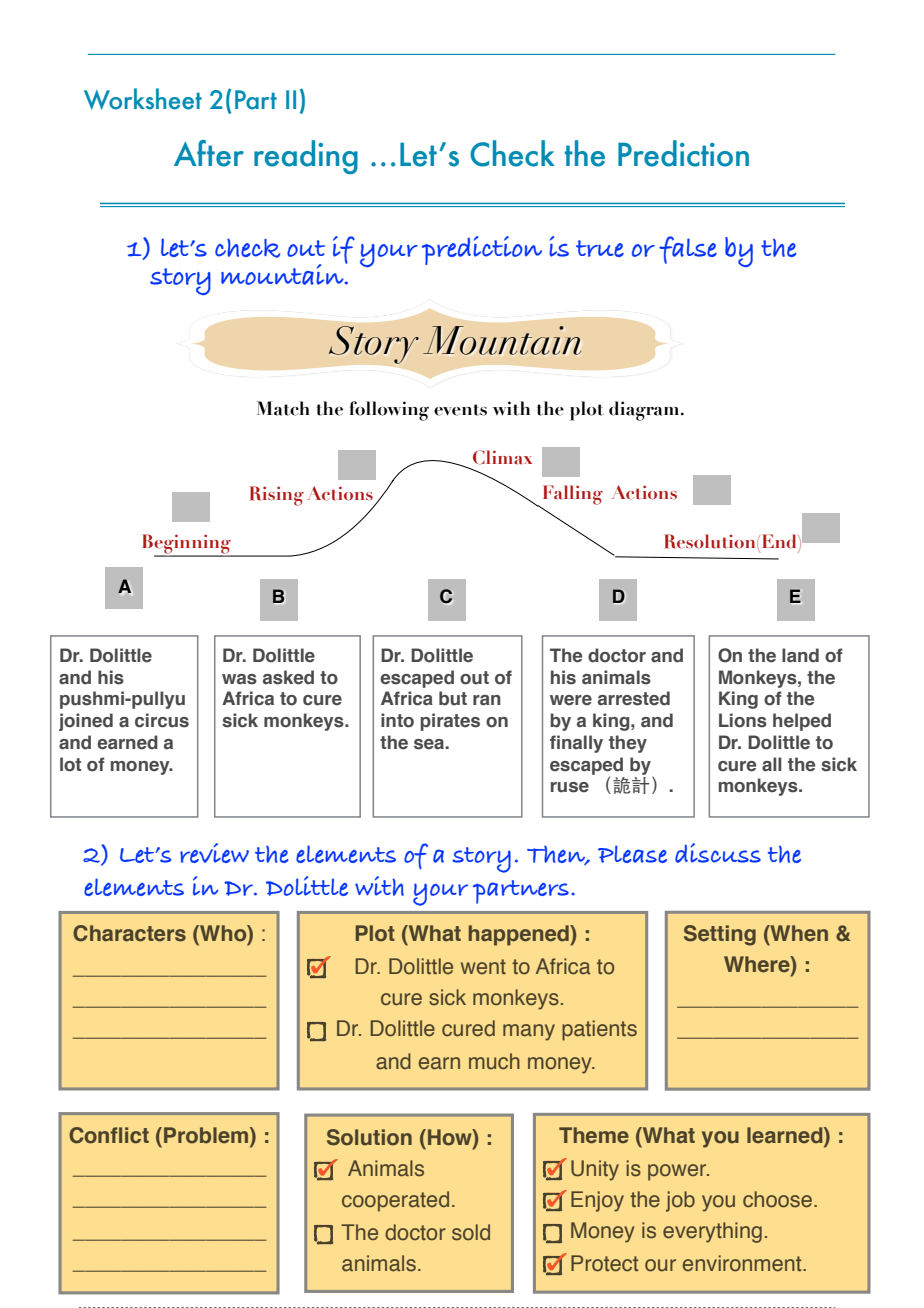 The width and height of the page is (924, 1308). Describe the element at coordinates (207, 1136) in the page. I see `Problem` at that location.
